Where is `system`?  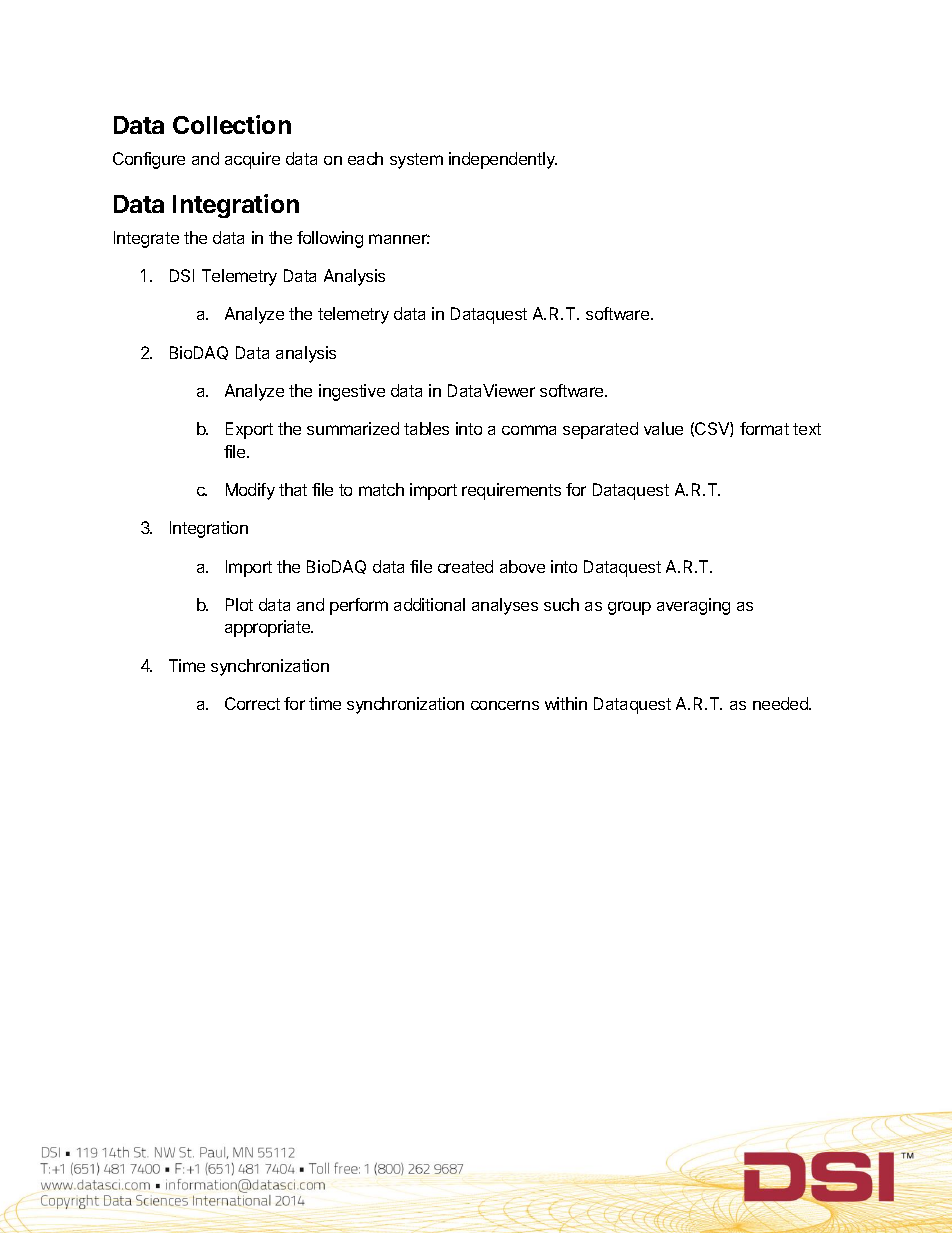
system is located at coordinates (416, 161).
